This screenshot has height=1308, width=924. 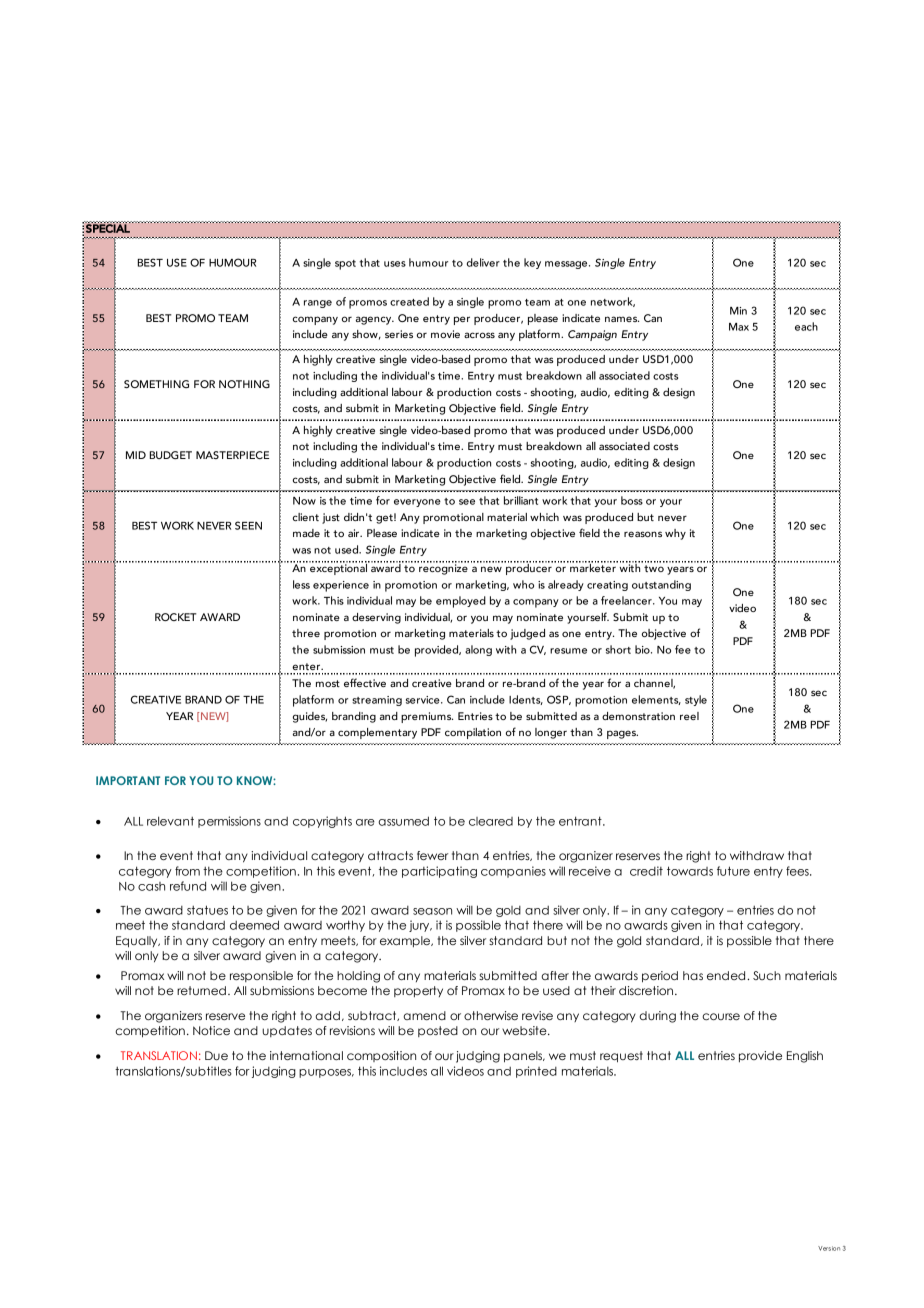 I want to click on MASTERPIECE, so click(x=232, y=455).
